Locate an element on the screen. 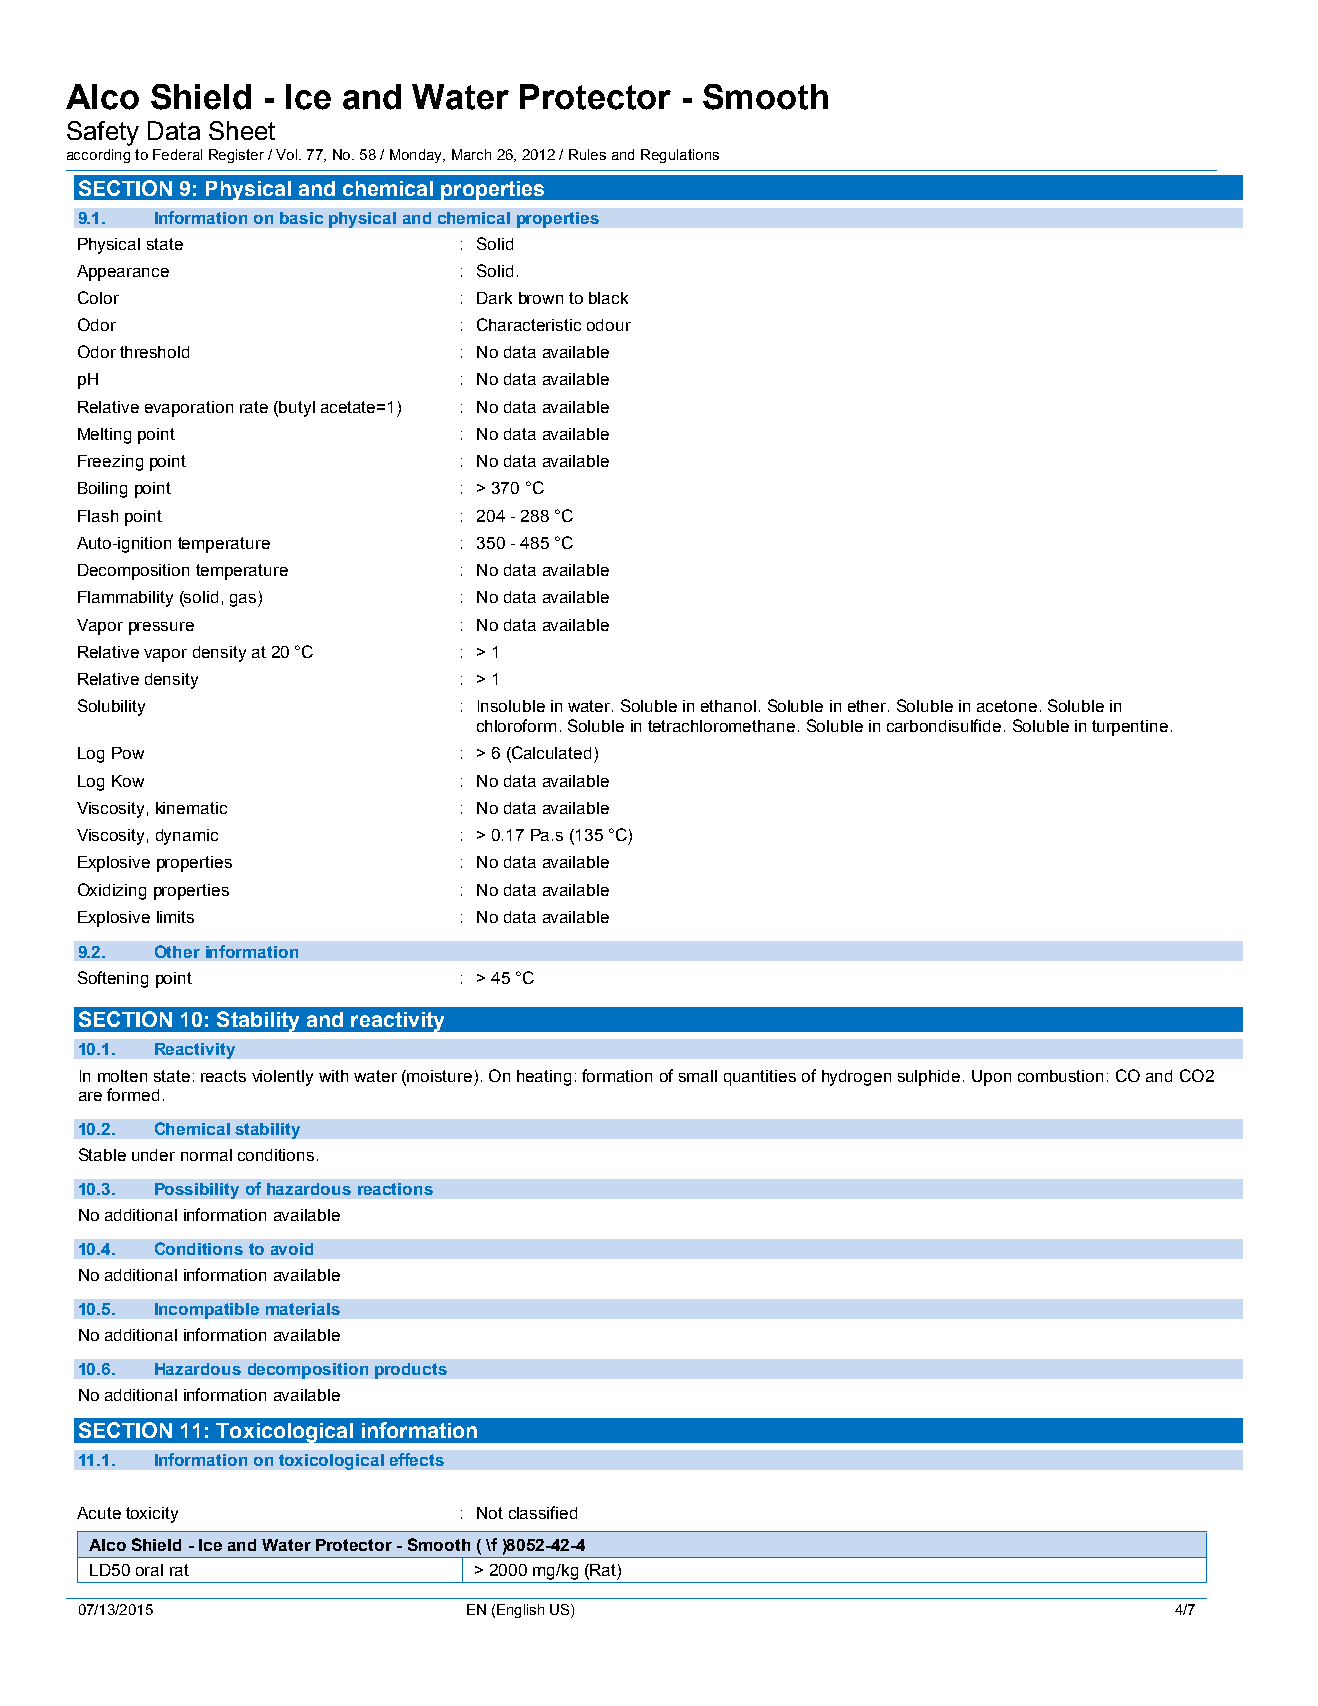  Rules is located at coordinates (587, 154).
